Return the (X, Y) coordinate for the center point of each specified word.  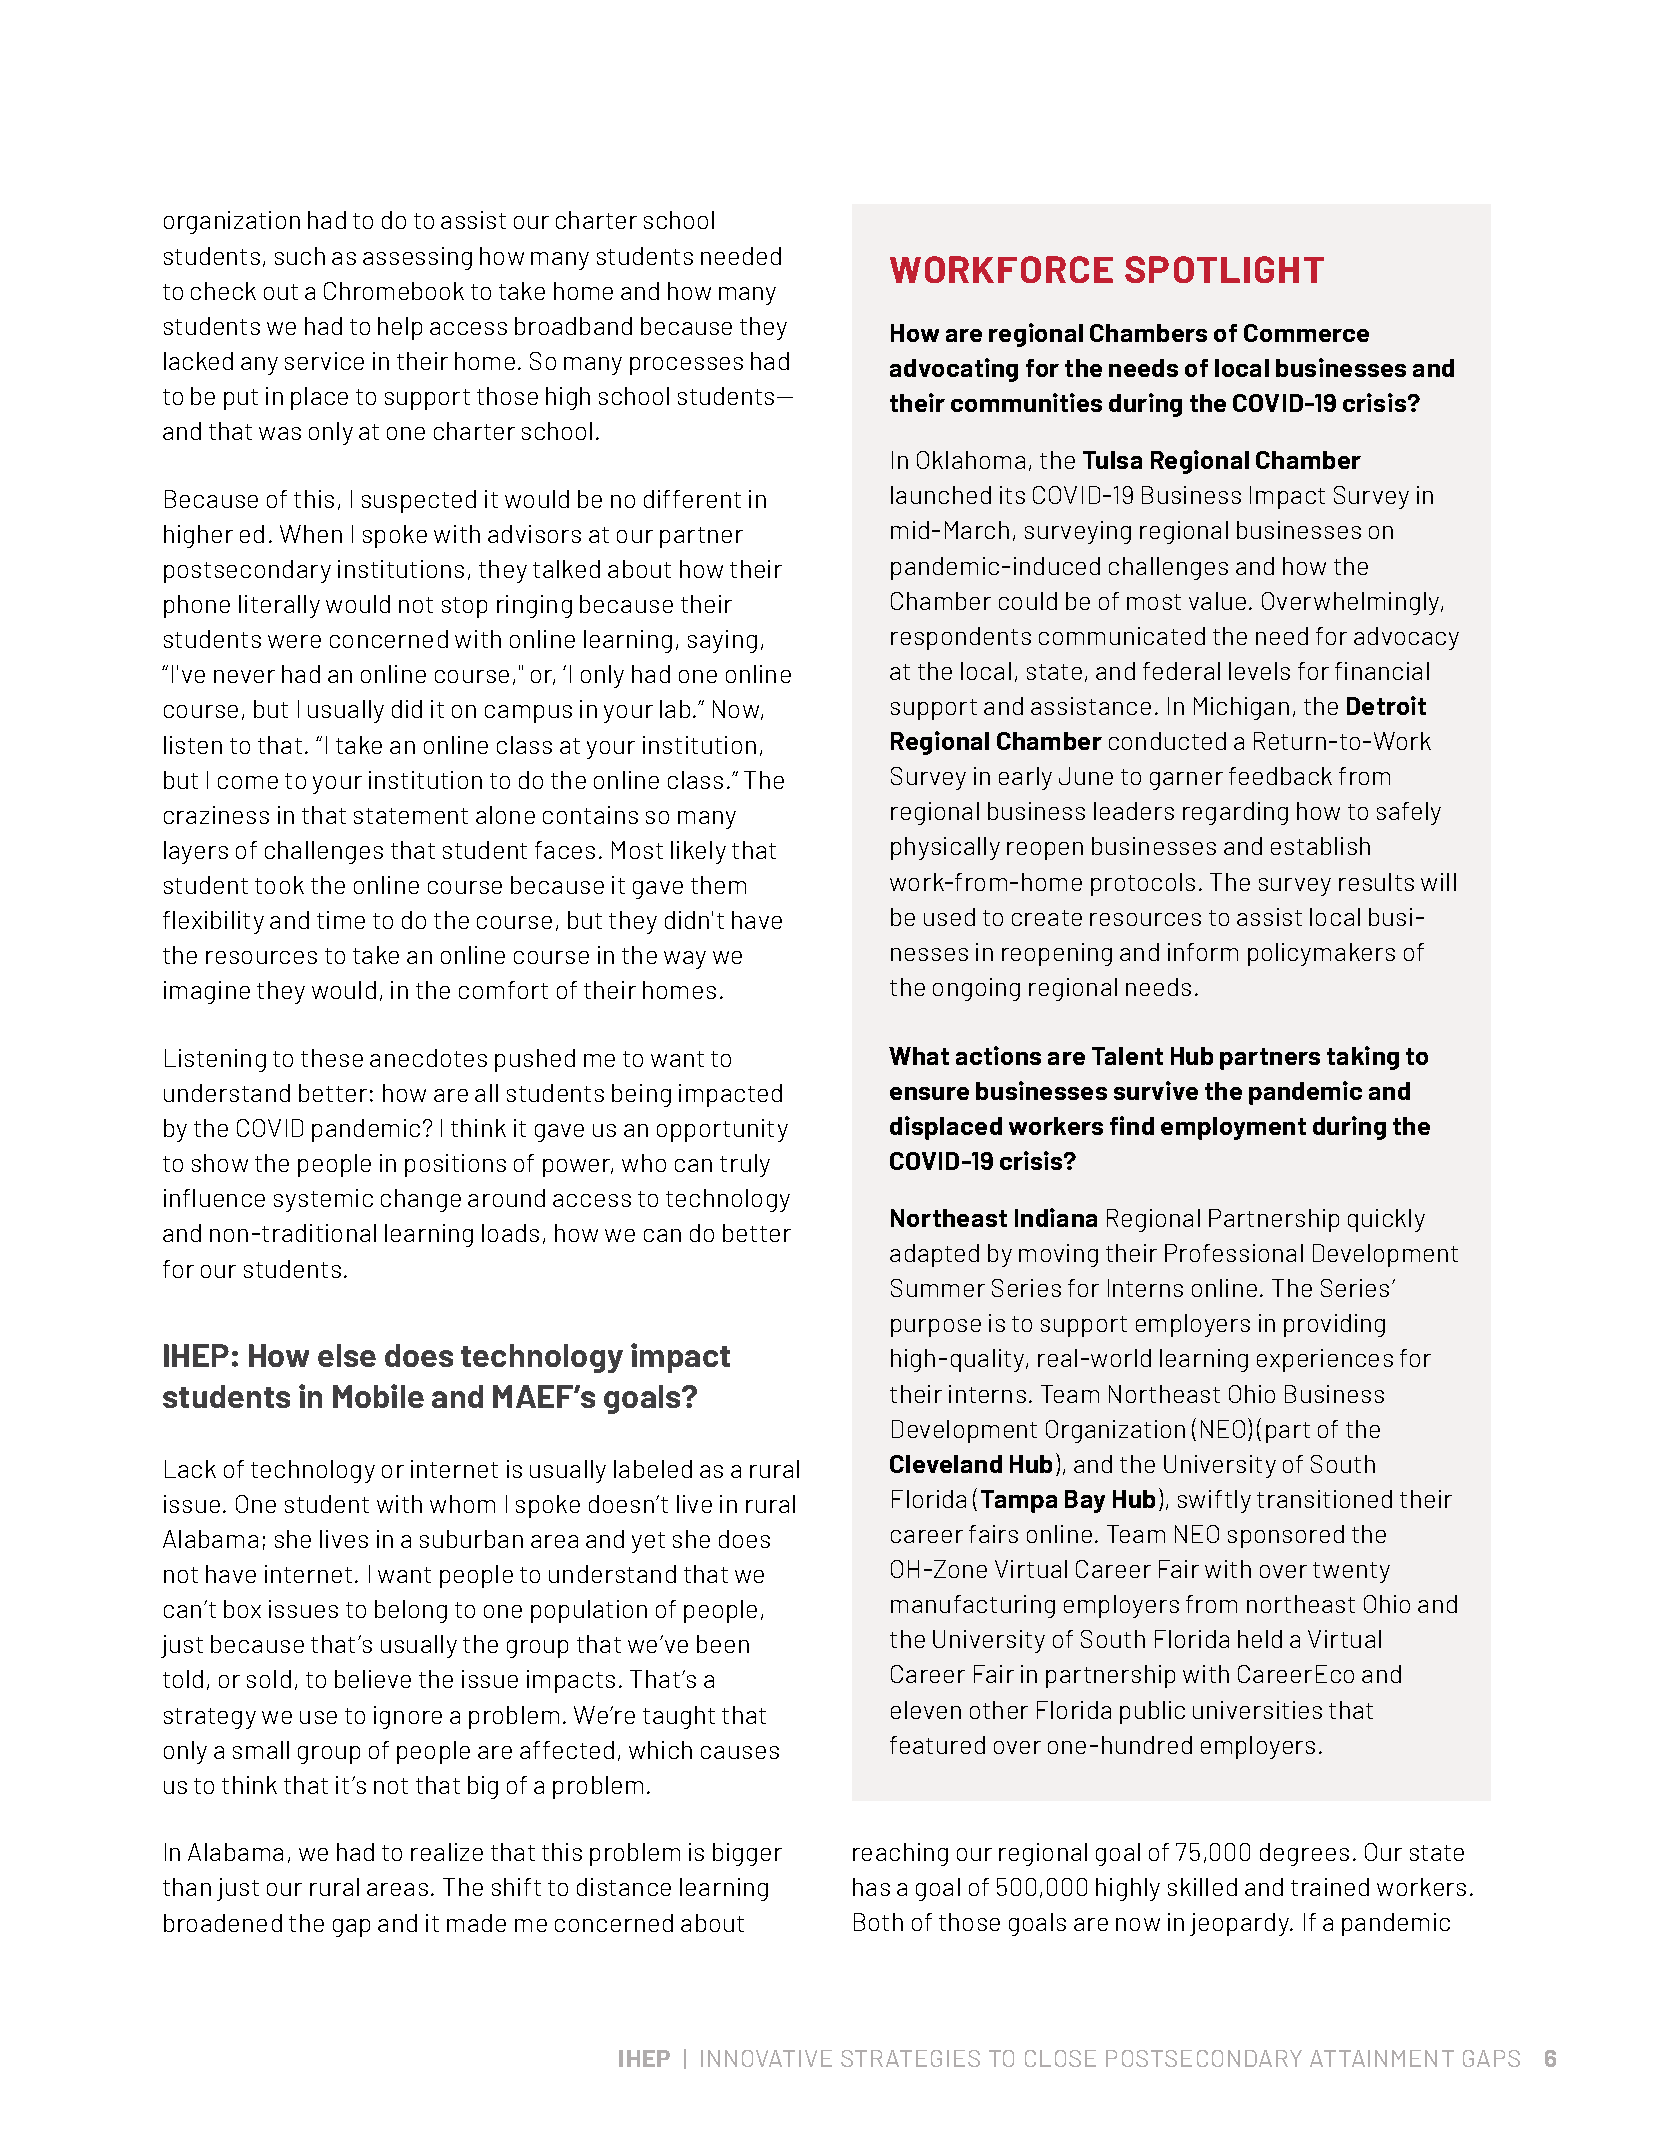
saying (722, 641)
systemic (323, 1200)
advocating (954, 370)
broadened (223, 1923)
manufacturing (973, 1606)
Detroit (1386, 705)
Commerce (1306, 333)
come (248, 782)
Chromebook (394, 291)
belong (411, 1611)
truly (745, 1165)
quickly (1386, 1220)
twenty (1351, 1572)
